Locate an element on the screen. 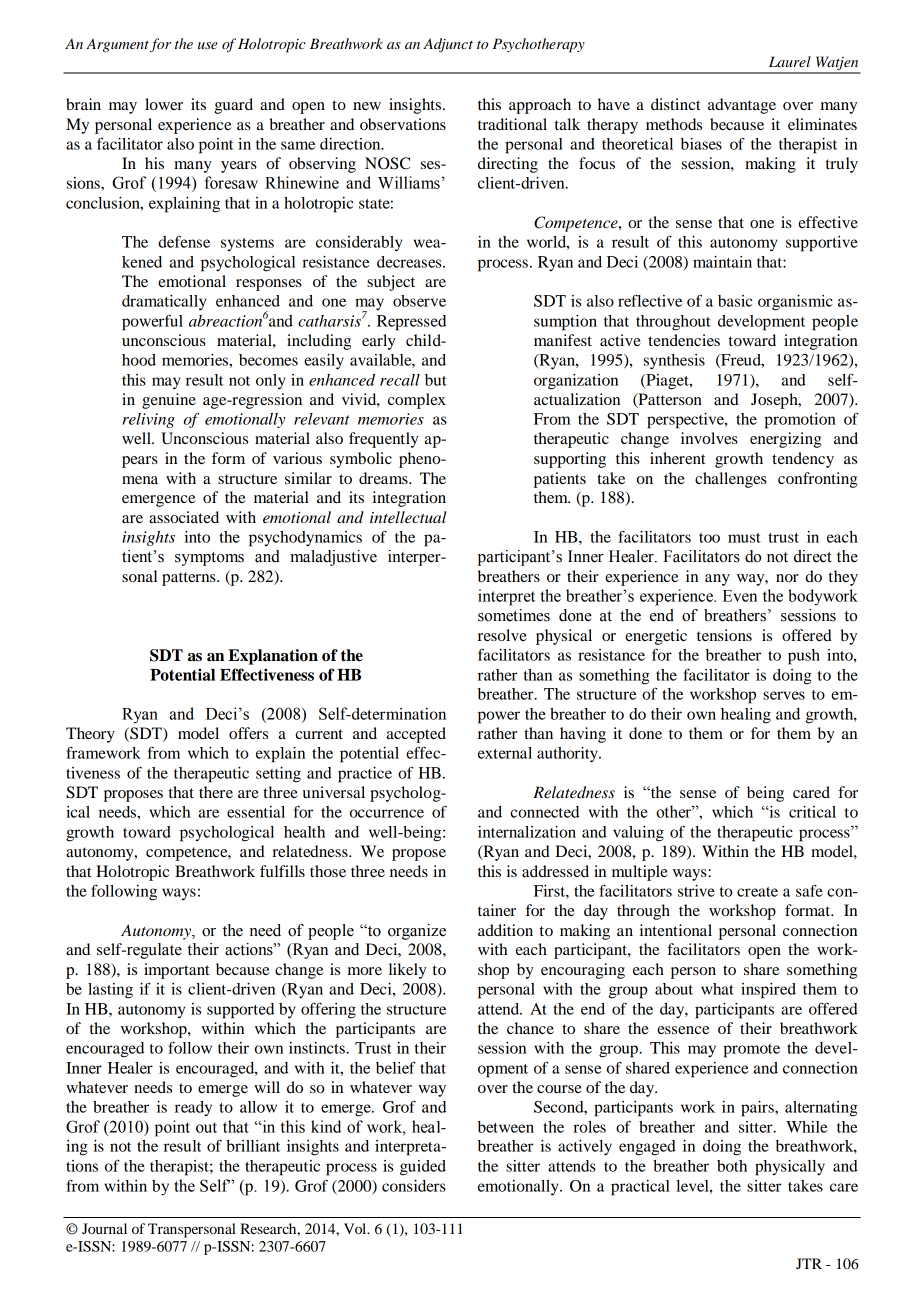 The width and height of the screenshot is (924, 1308). complex is located at coordinates (417, 401).
